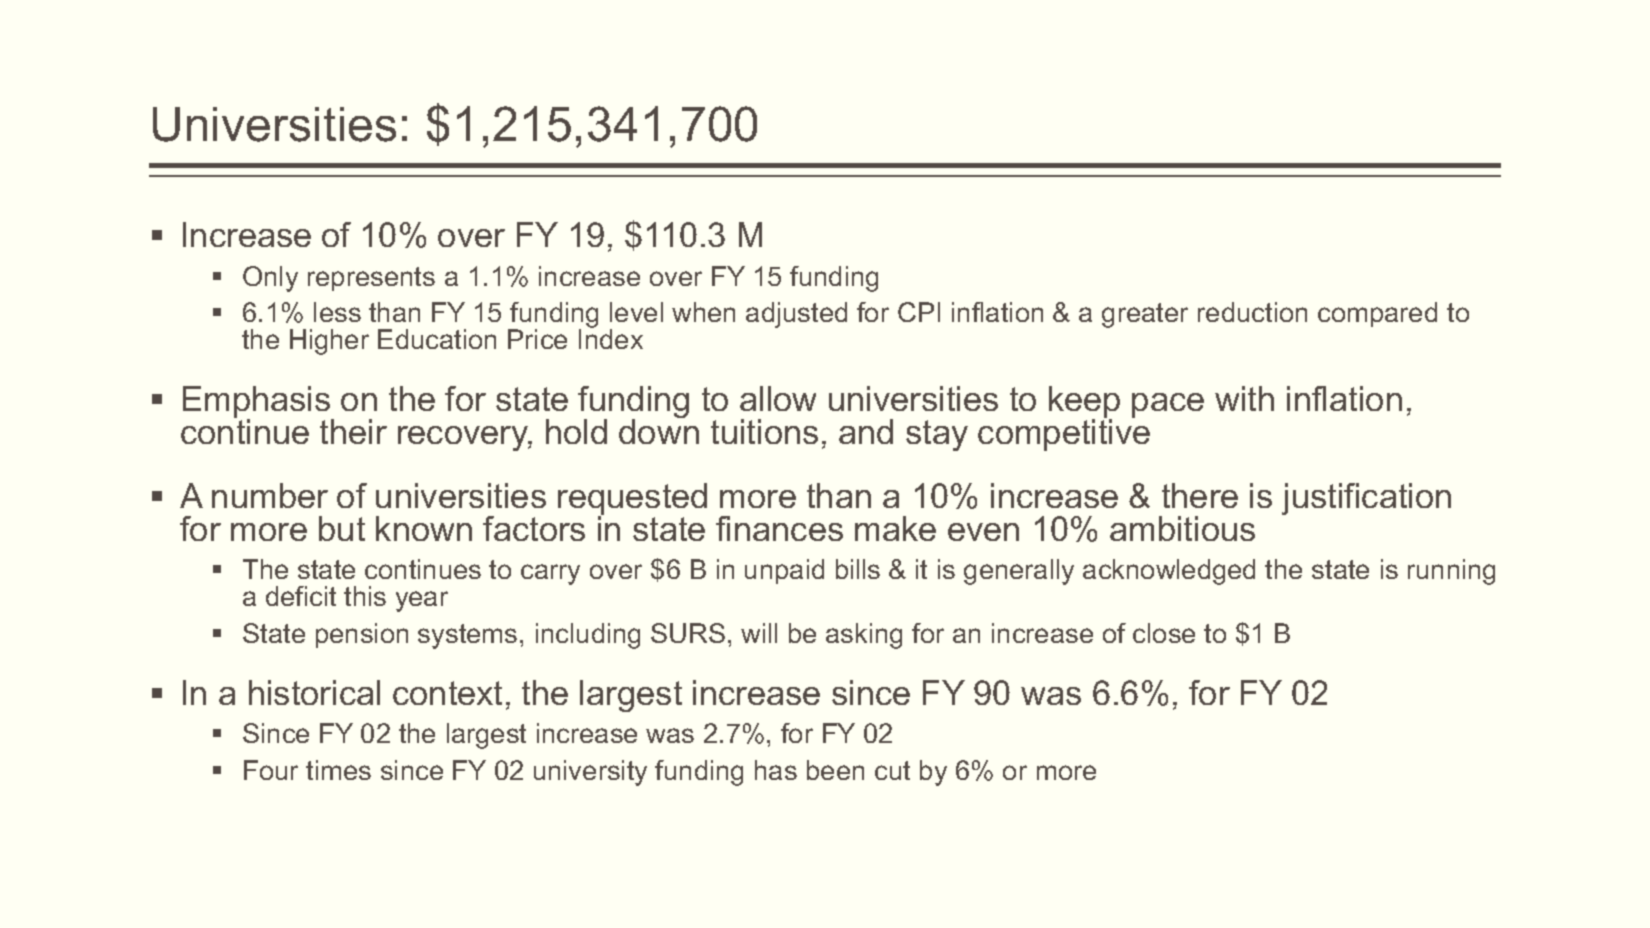 The width and height of the image is (1650, 928). What do you see at coordinates (864, 636) in the image?
I see `asking` at bounding box center [864, 636].
